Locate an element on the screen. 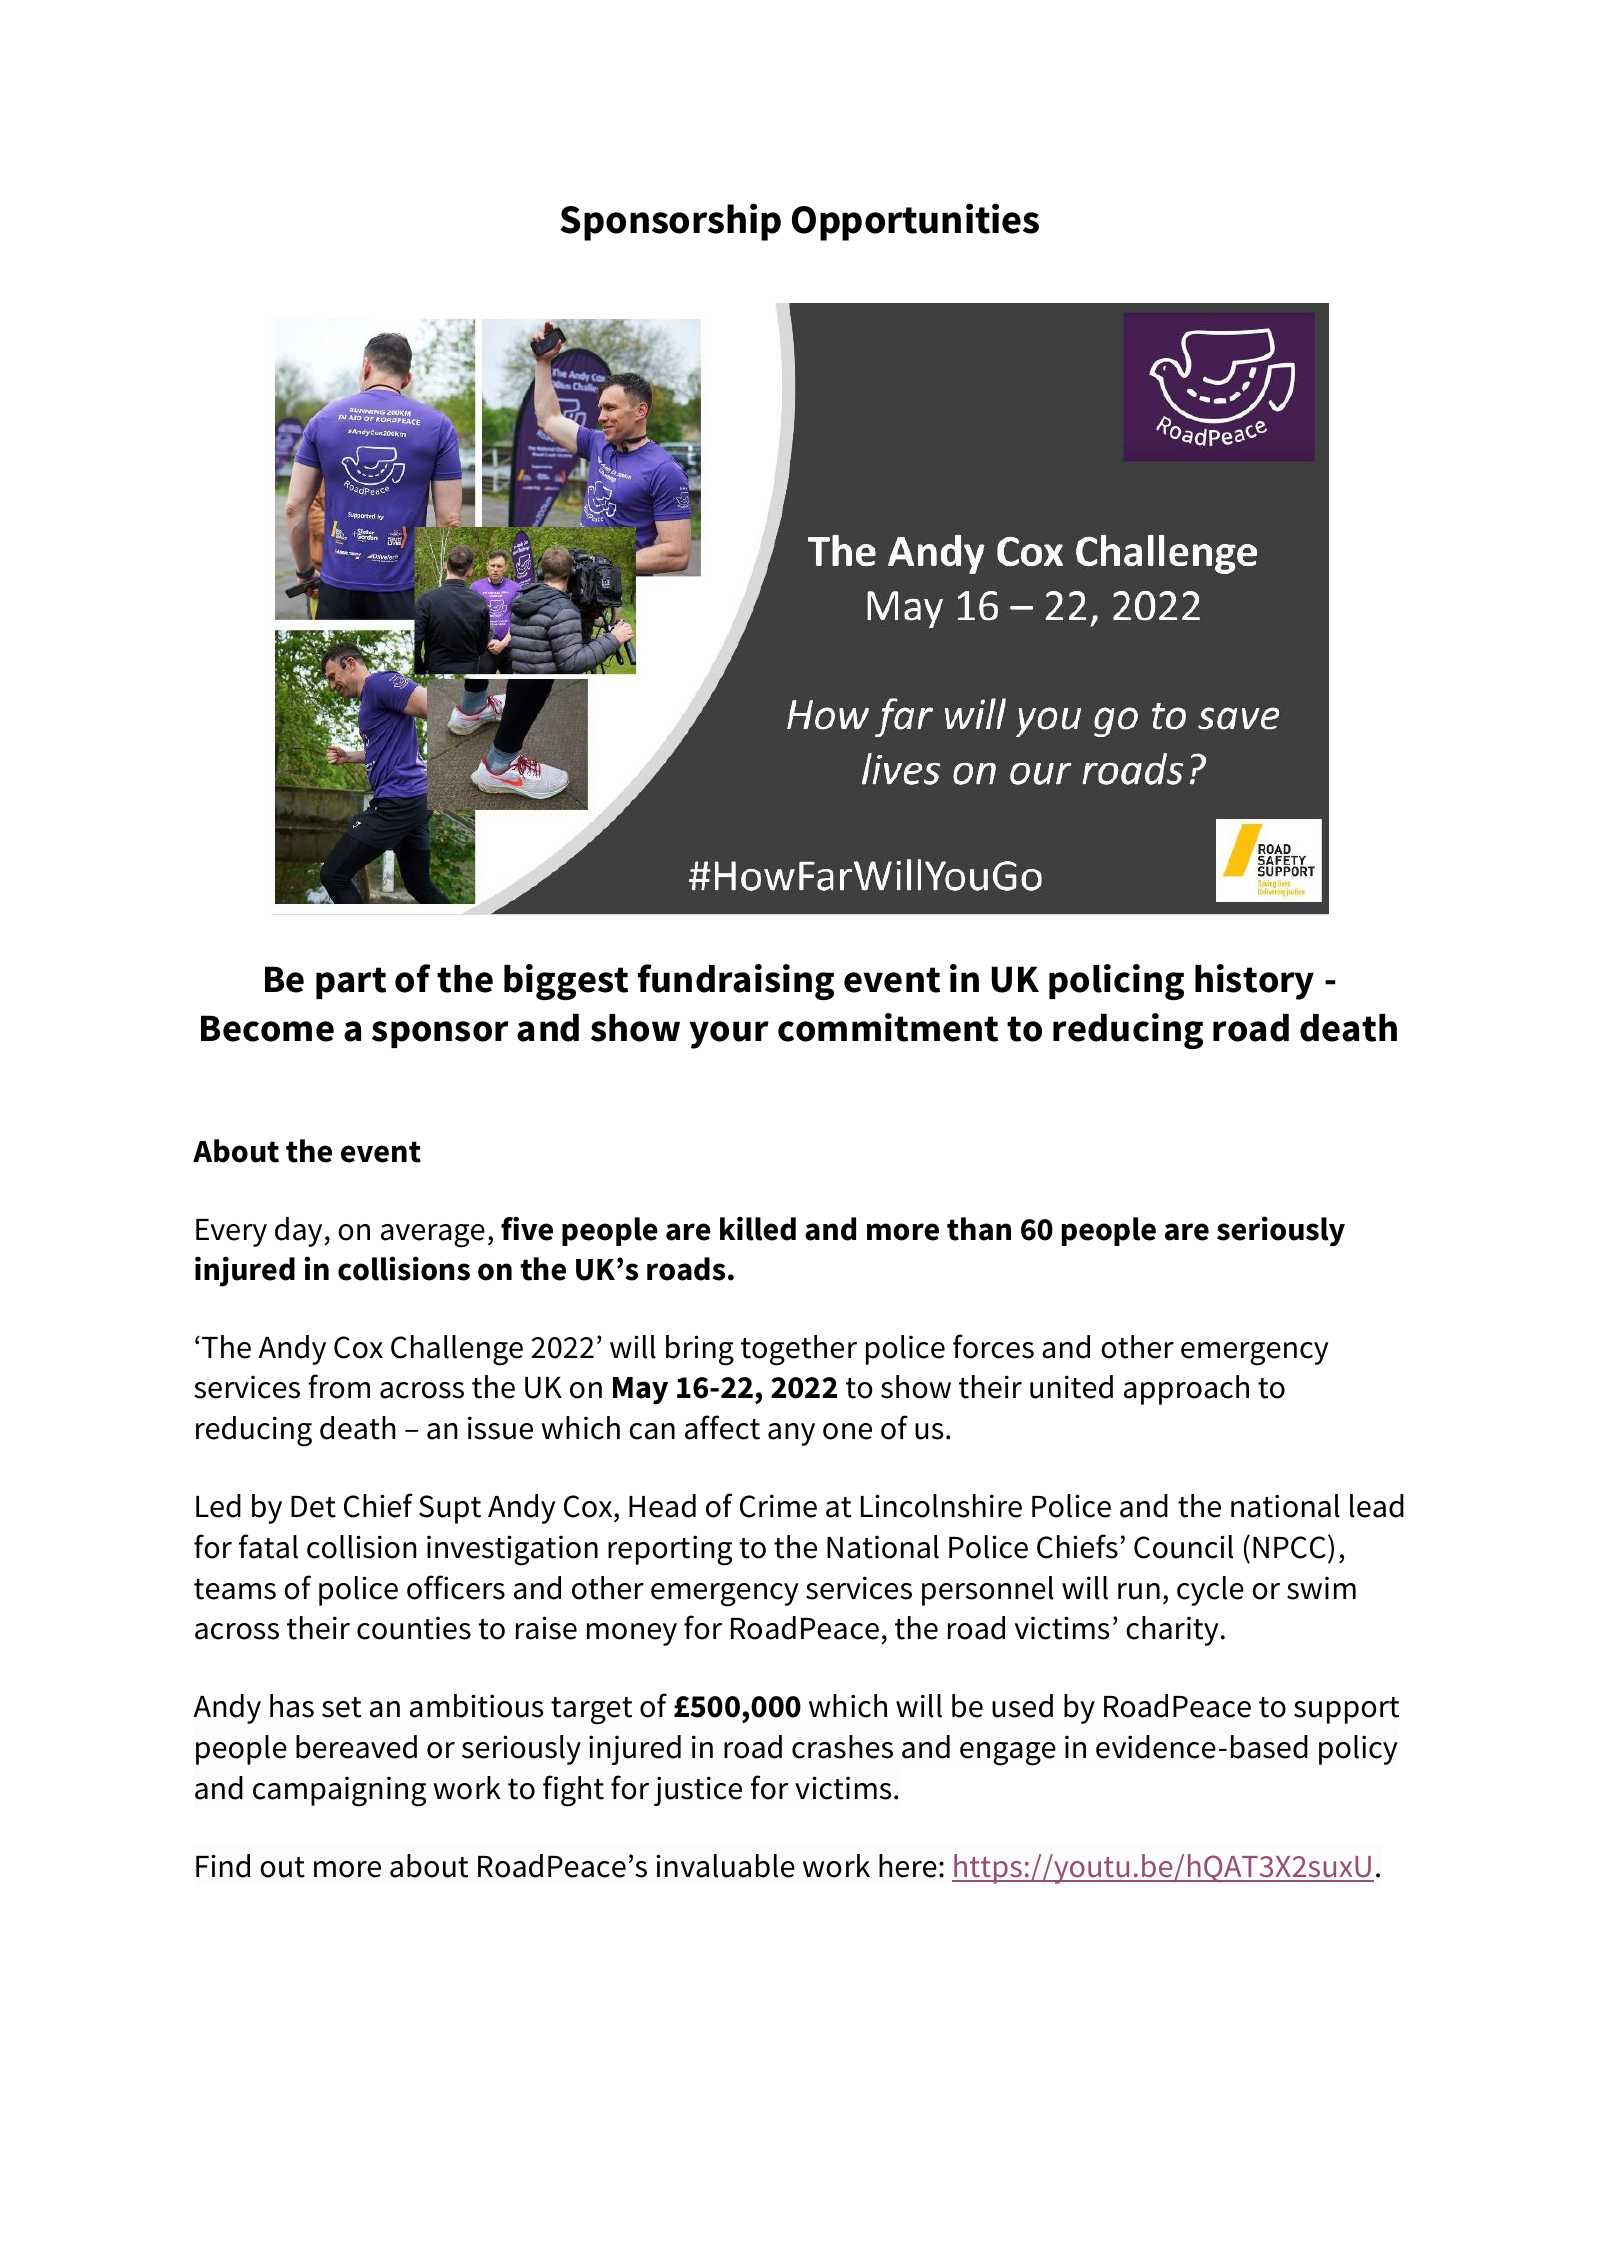 The width and height of the screenshot is (1600, 2263). Opportunities is located at coordinates (915, 222).
